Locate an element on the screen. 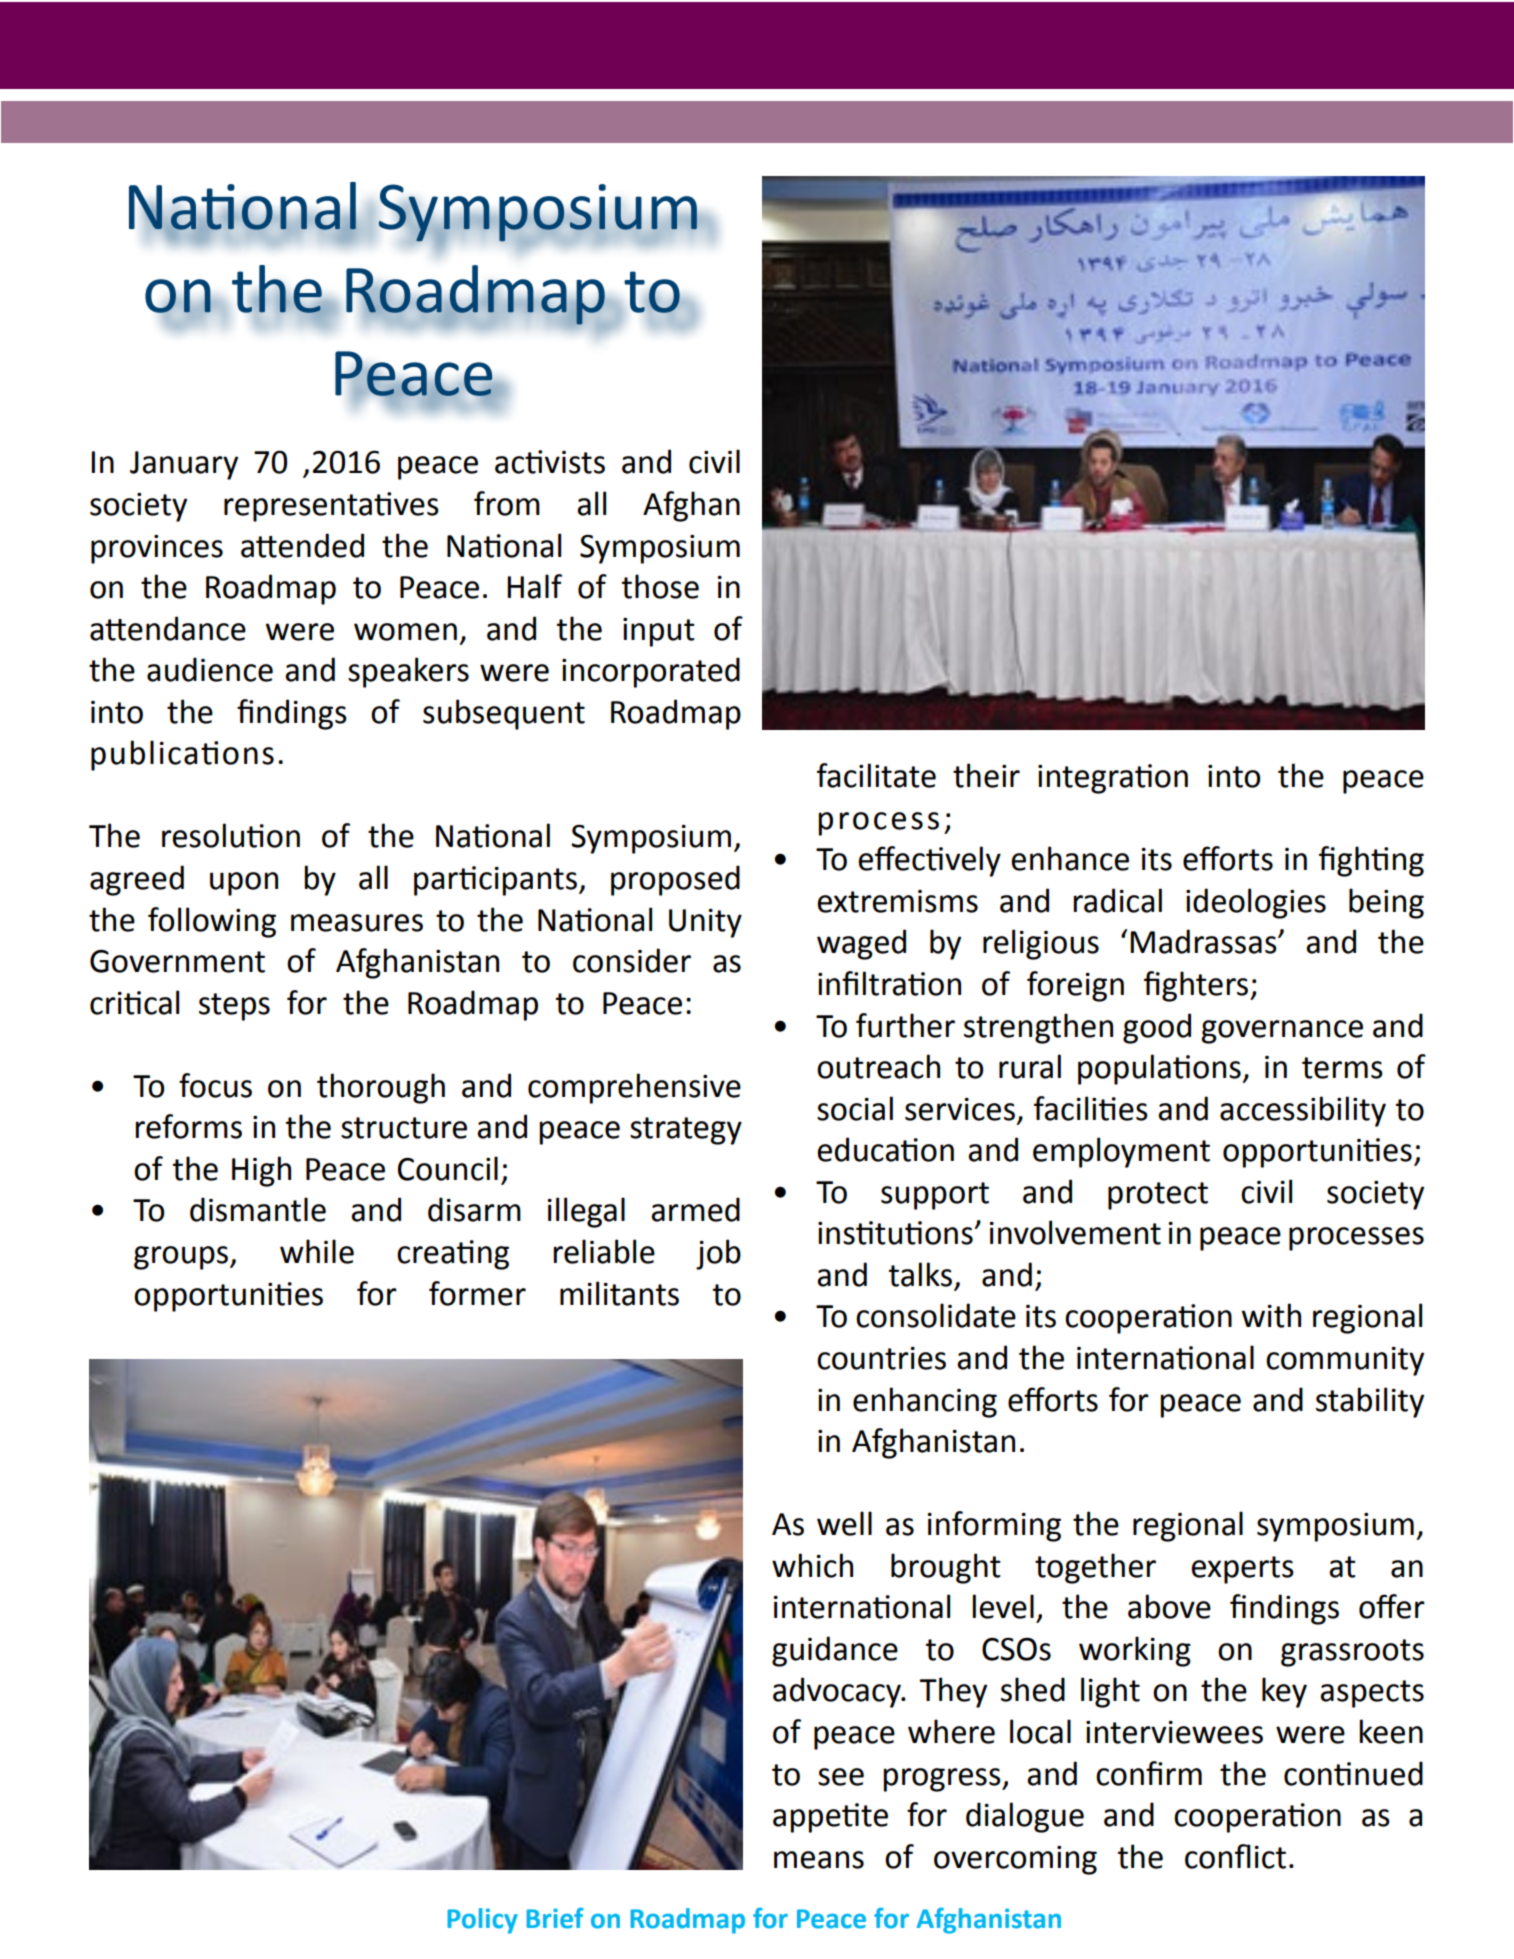 This screenshot has height=1959, width=1514. dismantle is located at coordinates (258, 1209).
